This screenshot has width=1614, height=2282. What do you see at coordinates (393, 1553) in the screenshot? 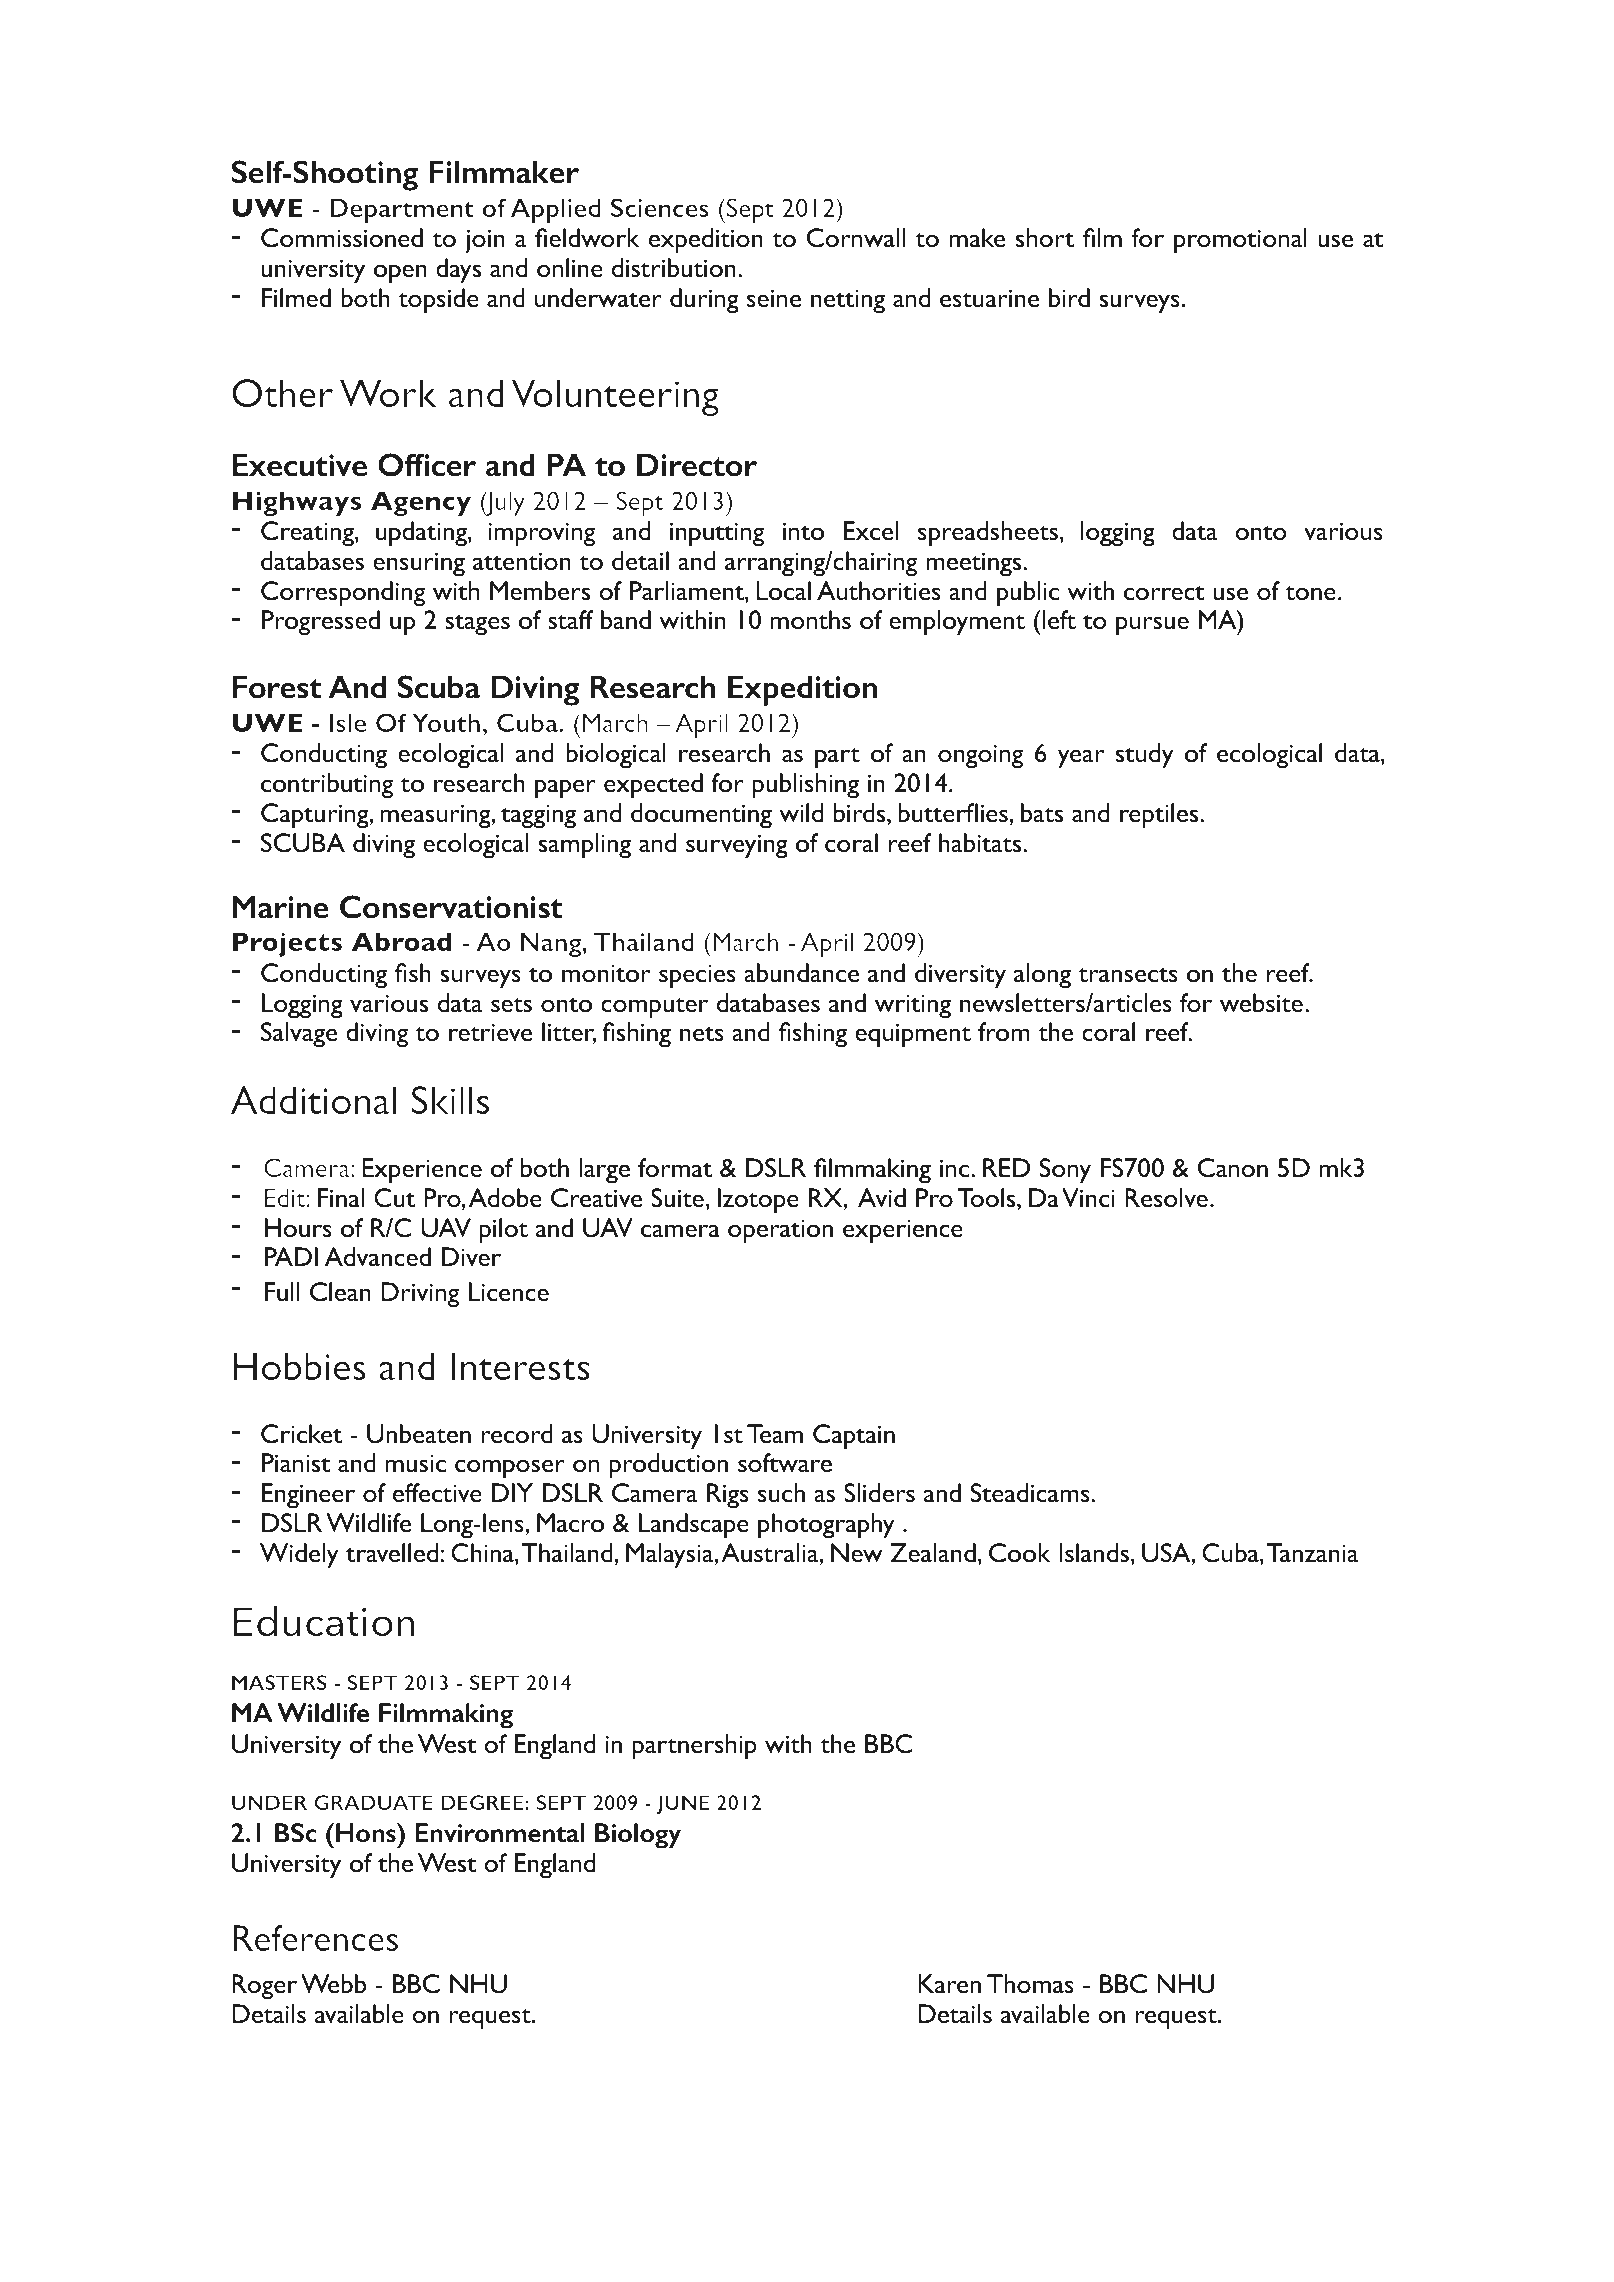
I see `travelled` at bounding box center [393, 1553].
